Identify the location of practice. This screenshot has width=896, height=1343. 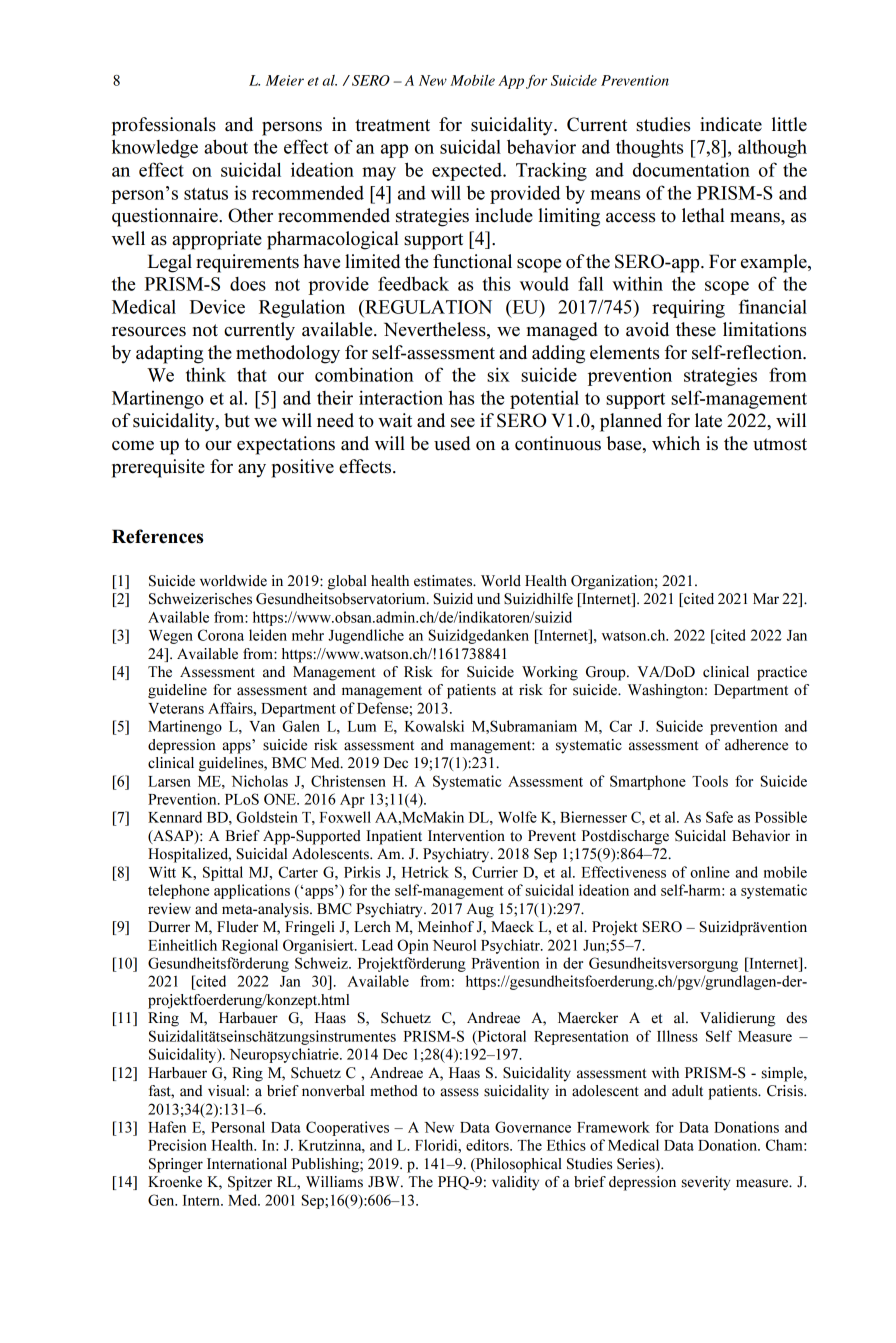
(782, 673).
